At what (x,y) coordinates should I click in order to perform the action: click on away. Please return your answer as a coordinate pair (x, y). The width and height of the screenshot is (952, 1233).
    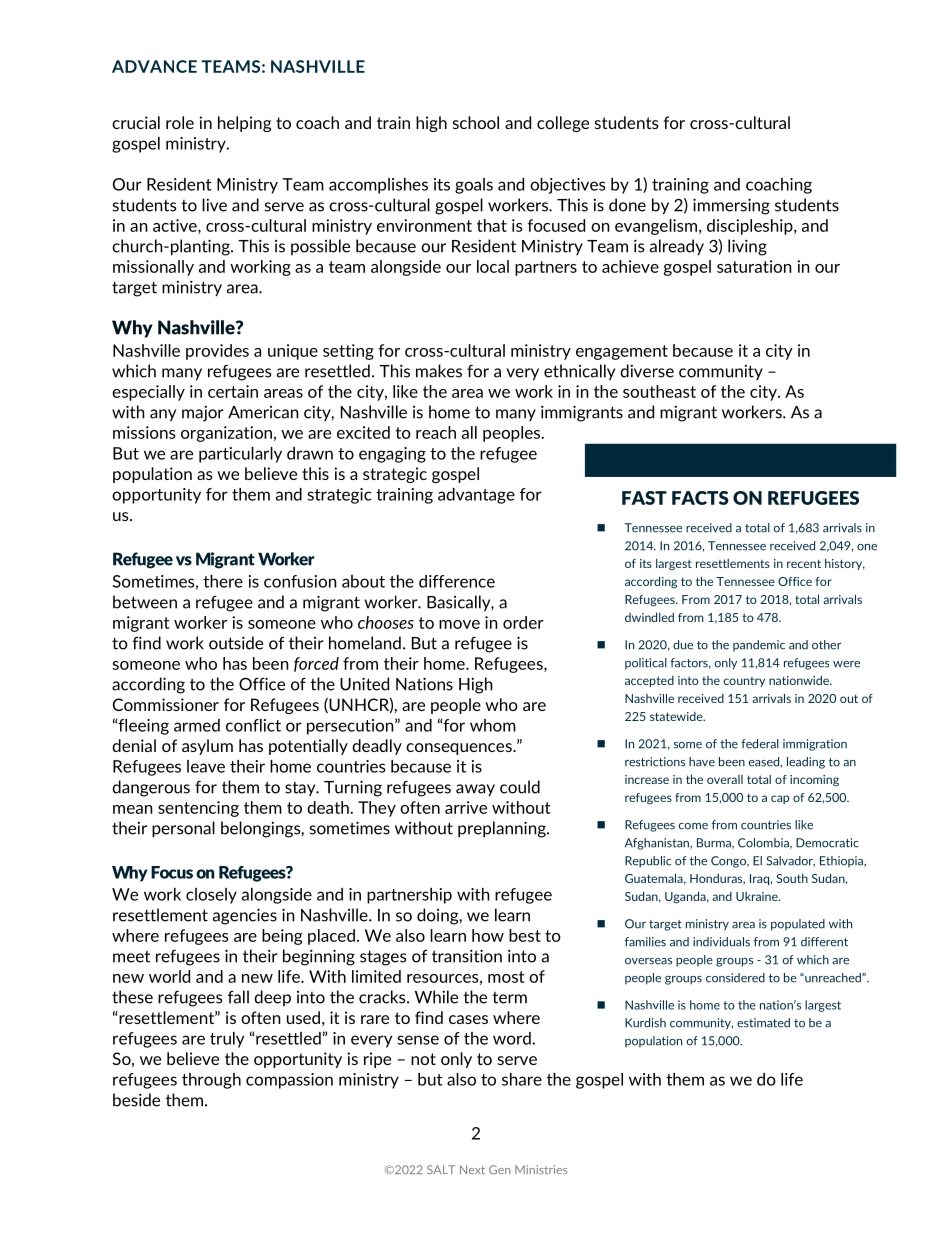
    Looking at the image, I should click on (475, 790).
